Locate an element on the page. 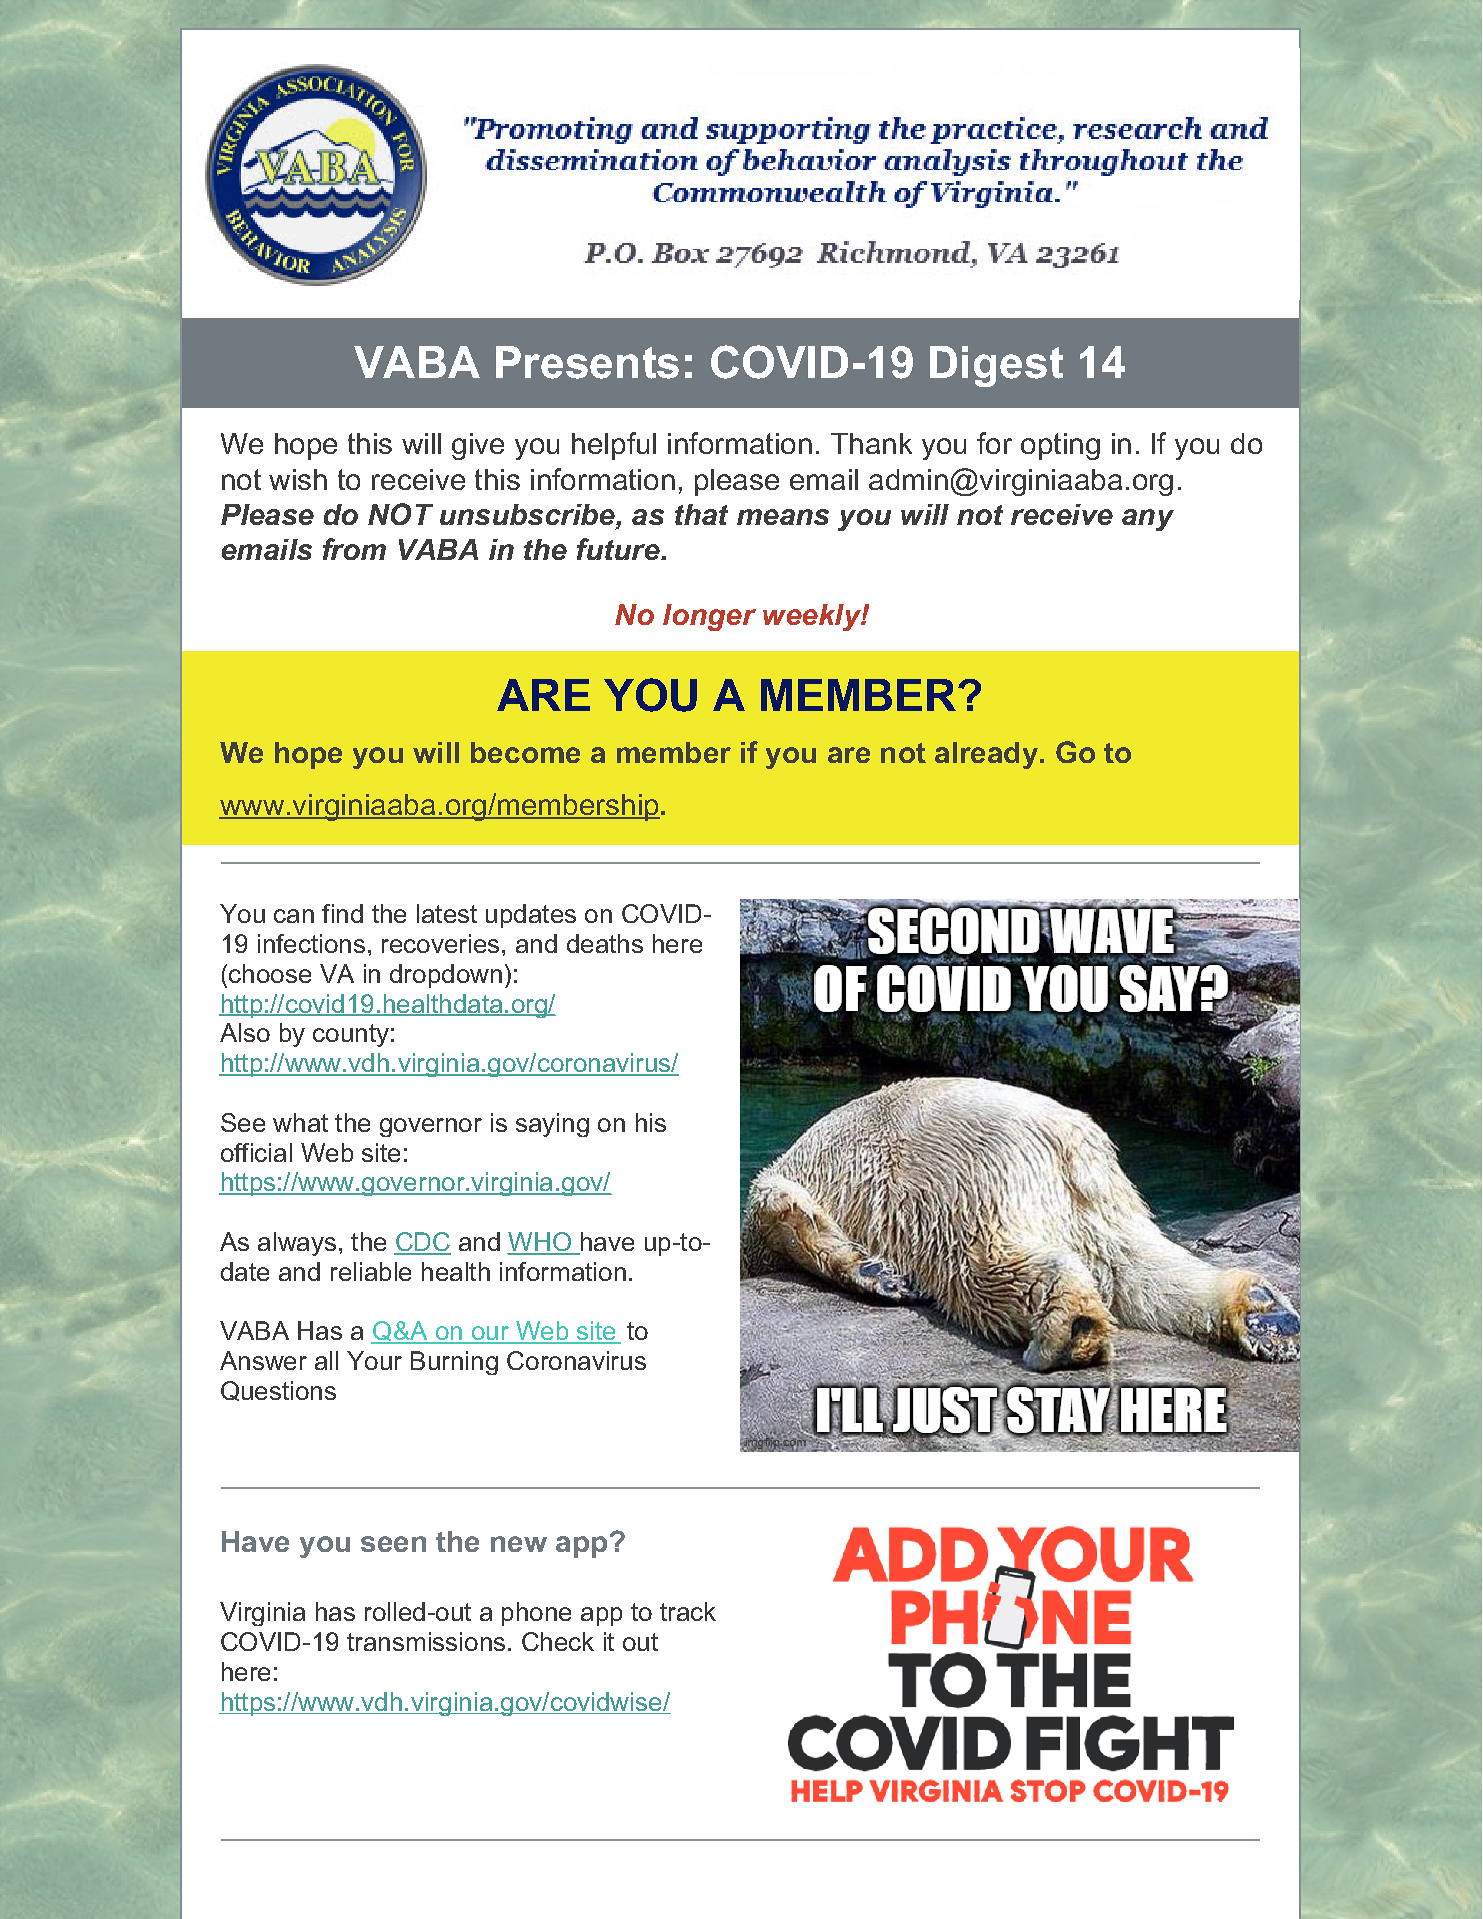 This image has width=1483, height=1919. track is located at coordinates (688, 1611).
